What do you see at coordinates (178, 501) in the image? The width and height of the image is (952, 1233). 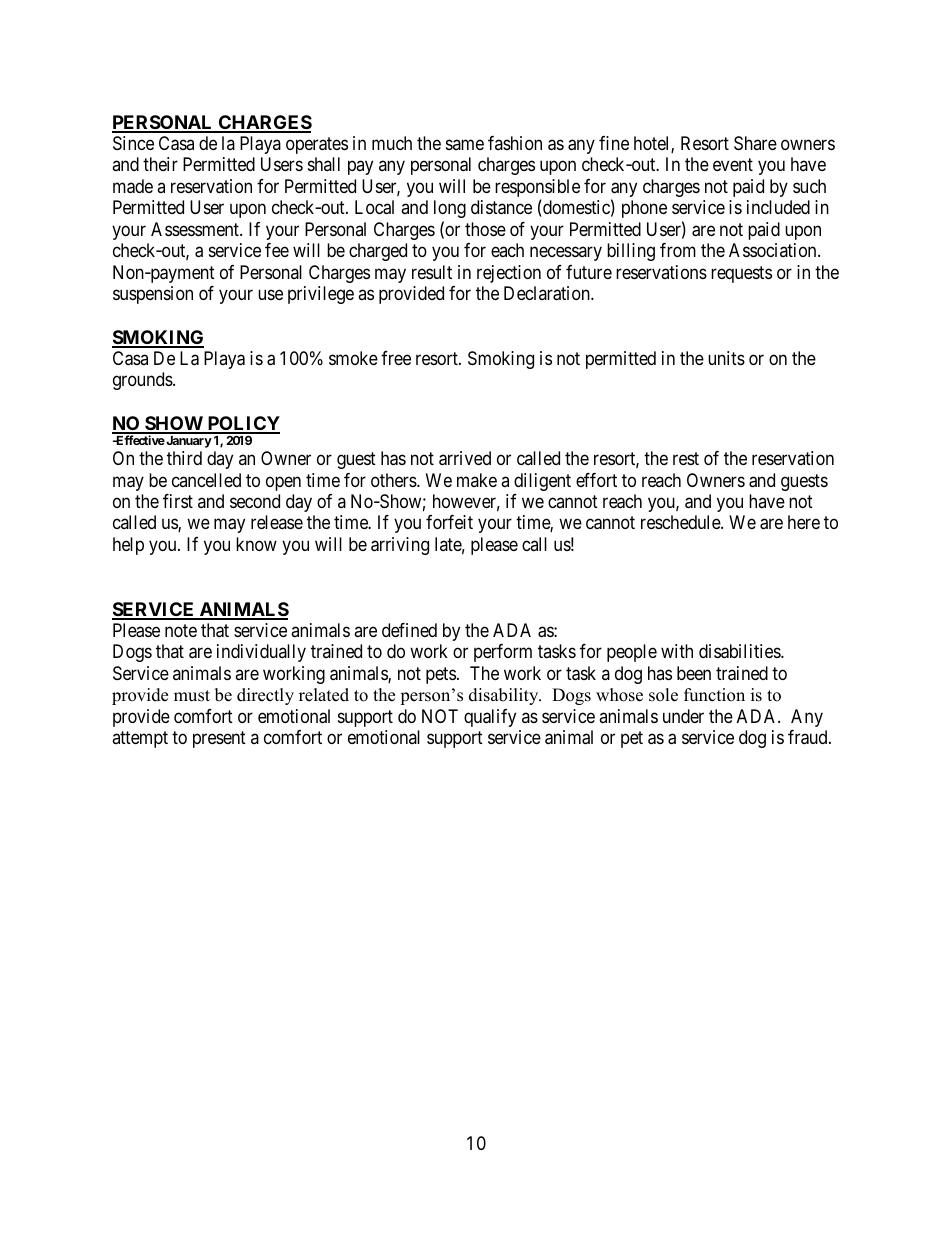 I see `first` at bounding box center [178, 501].
